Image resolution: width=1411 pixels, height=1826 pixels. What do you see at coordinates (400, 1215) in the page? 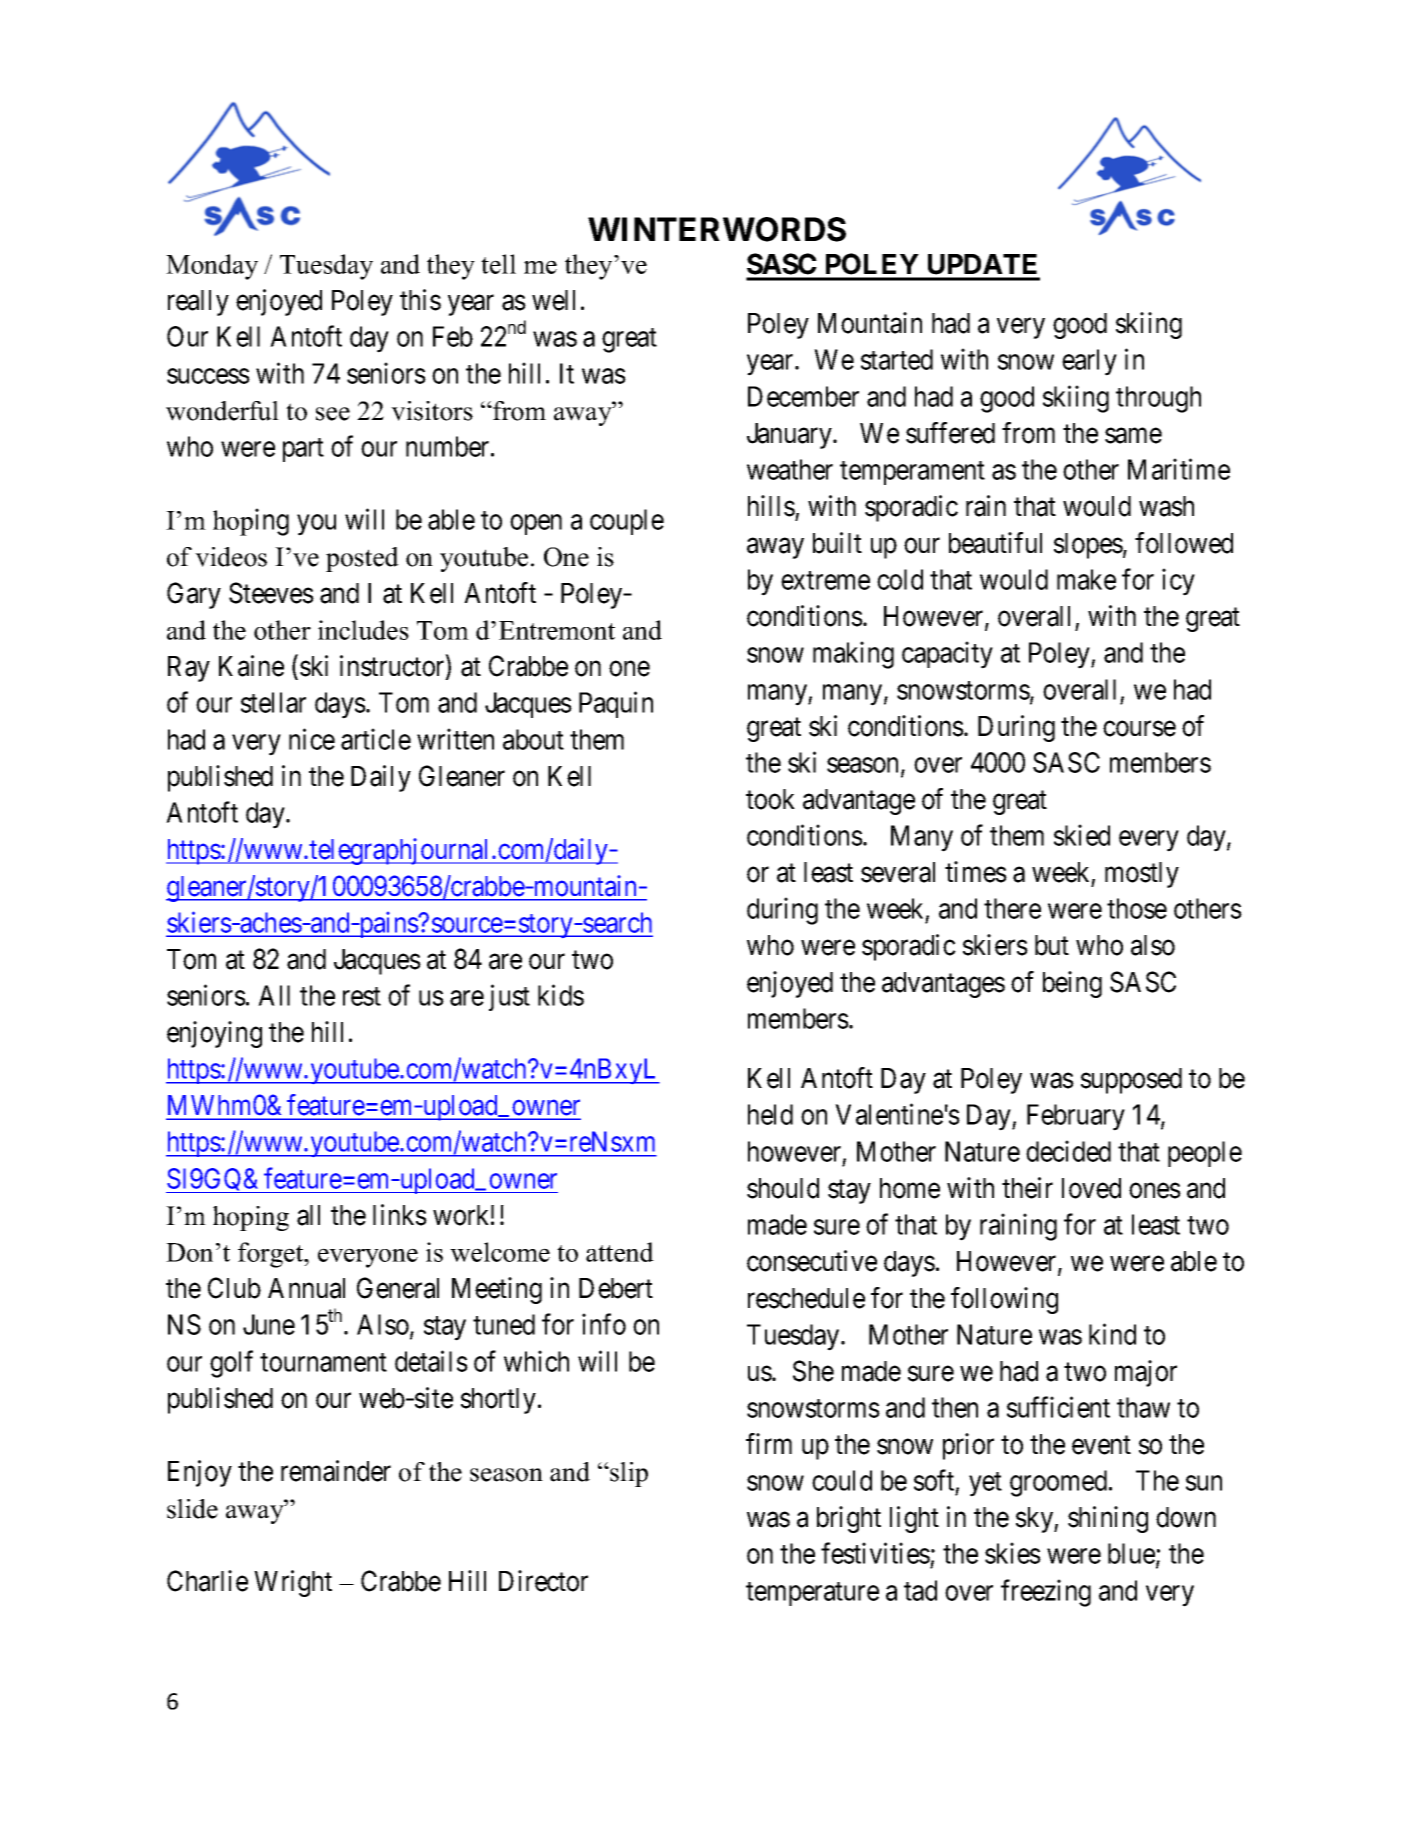
I see `links` at bounding box center [400, 1215].
